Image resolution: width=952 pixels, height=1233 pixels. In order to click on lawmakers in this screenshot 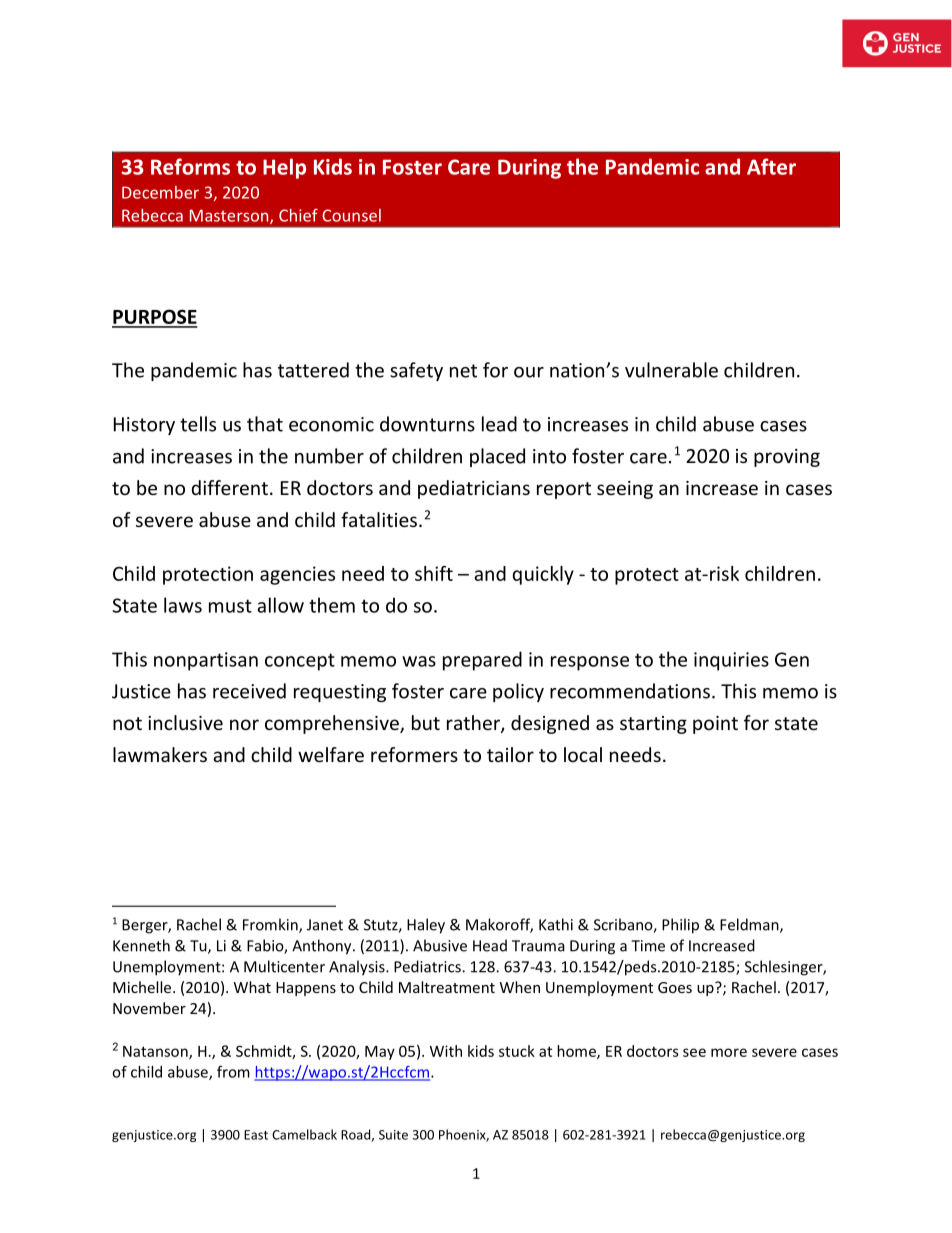, I will do `click(160, 754)`.
